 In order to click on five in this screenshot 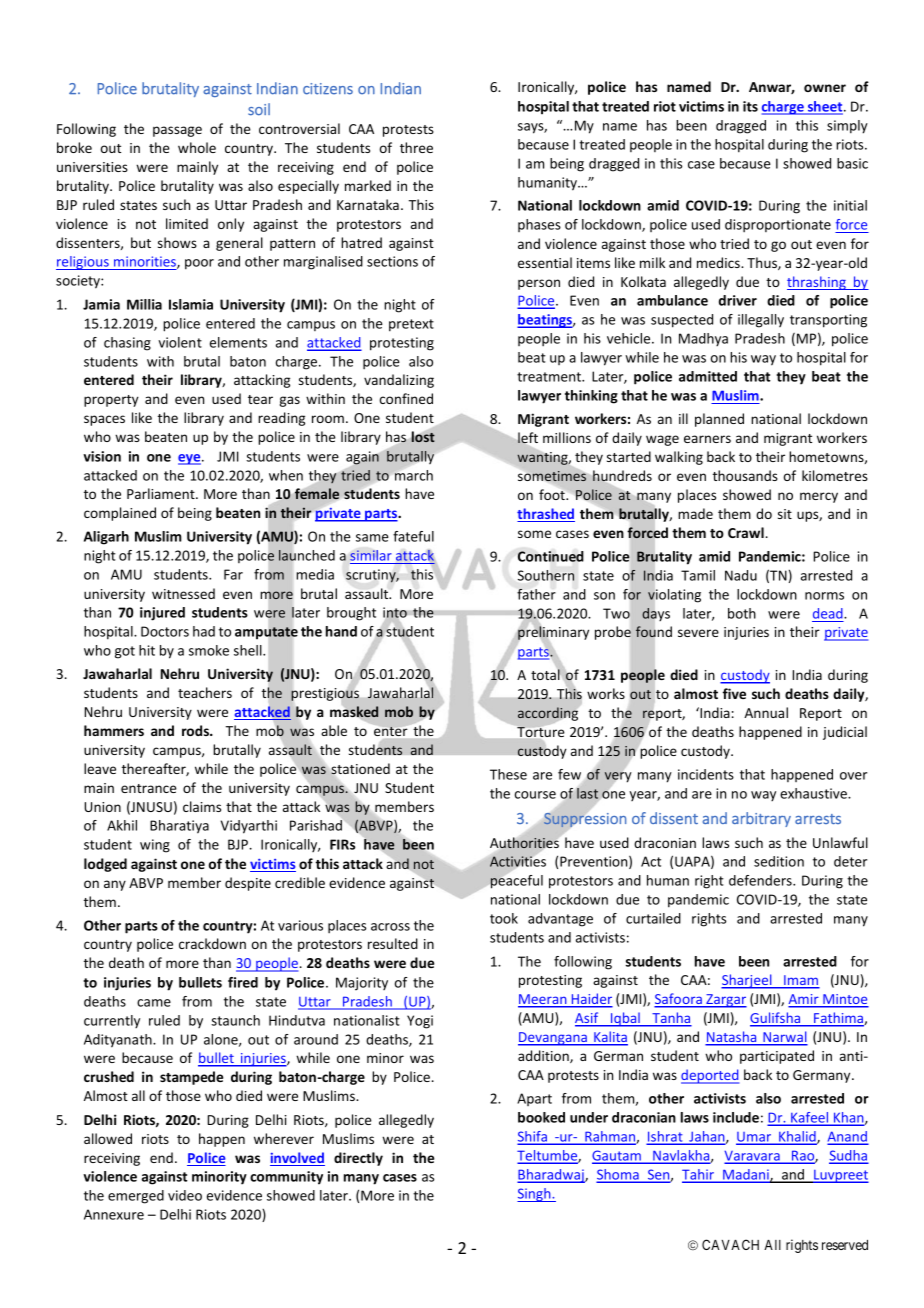, I will do `click(734, 693)`.
